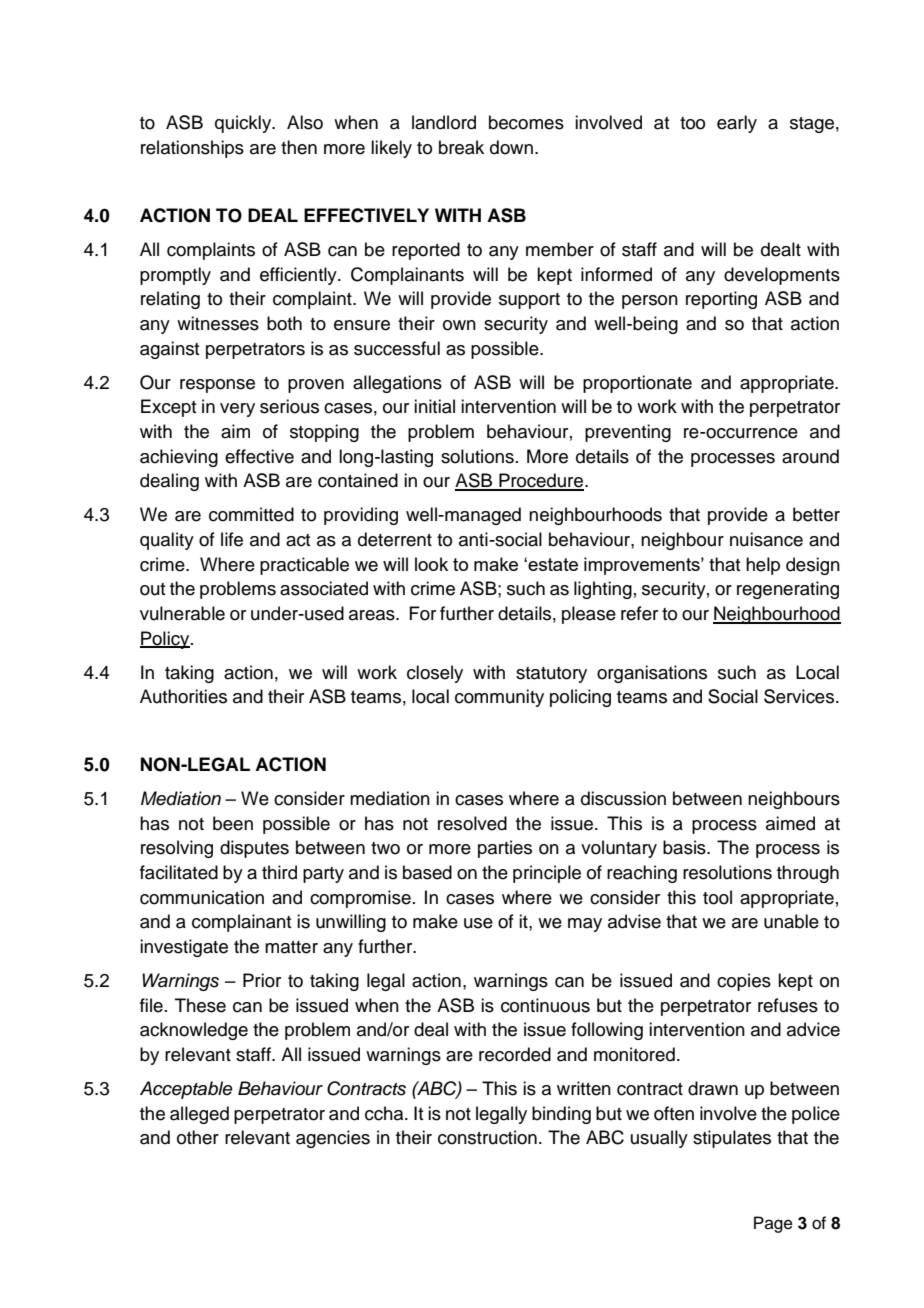 The width and height of the image is (924, 1308). Describe the element at coordinates (461, 147) in the image. I see `break` at that location.
